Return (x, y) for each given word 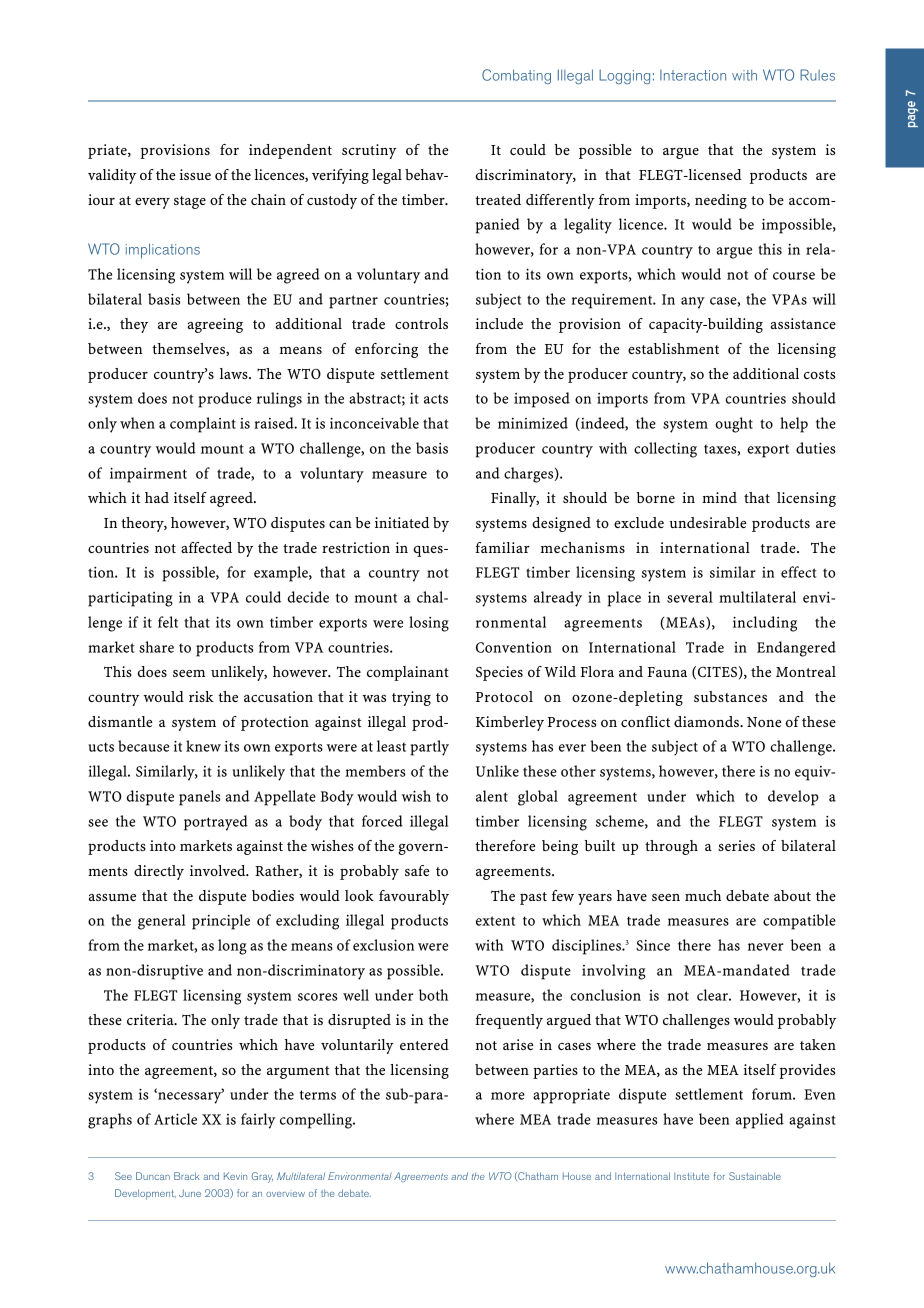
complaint (203, 425)
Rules (817, 75)
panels (200, 798)
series (736, 845)
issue (195, 174)
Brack (187, 1176)
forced (382, 821)
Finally (515, 499)
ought (734, 425)
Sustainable (755, 1176)
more (508, 1096)
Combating (516, 76)
